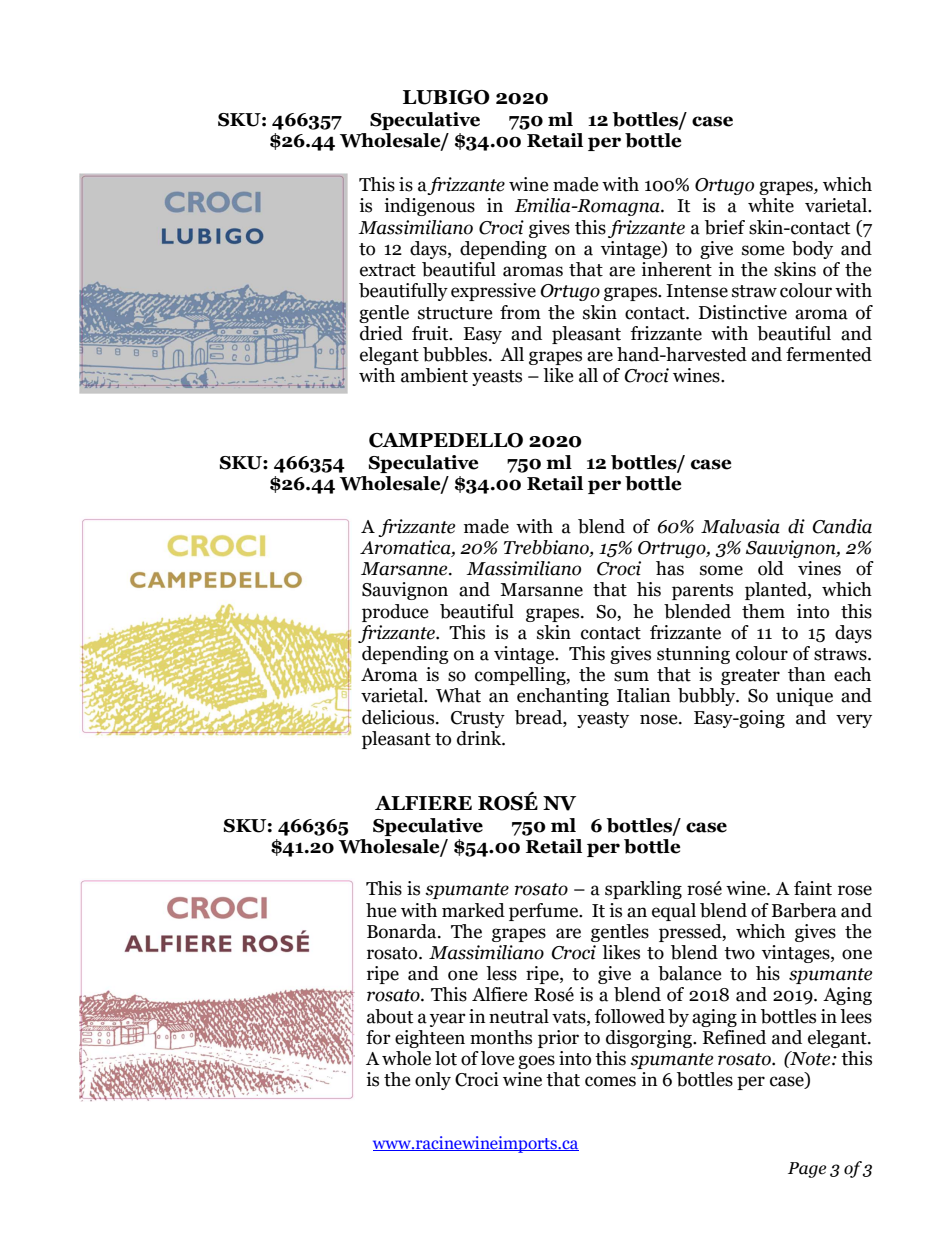 The image size is (952, 1233). I want to click on sparkling, so click(643, 890).
